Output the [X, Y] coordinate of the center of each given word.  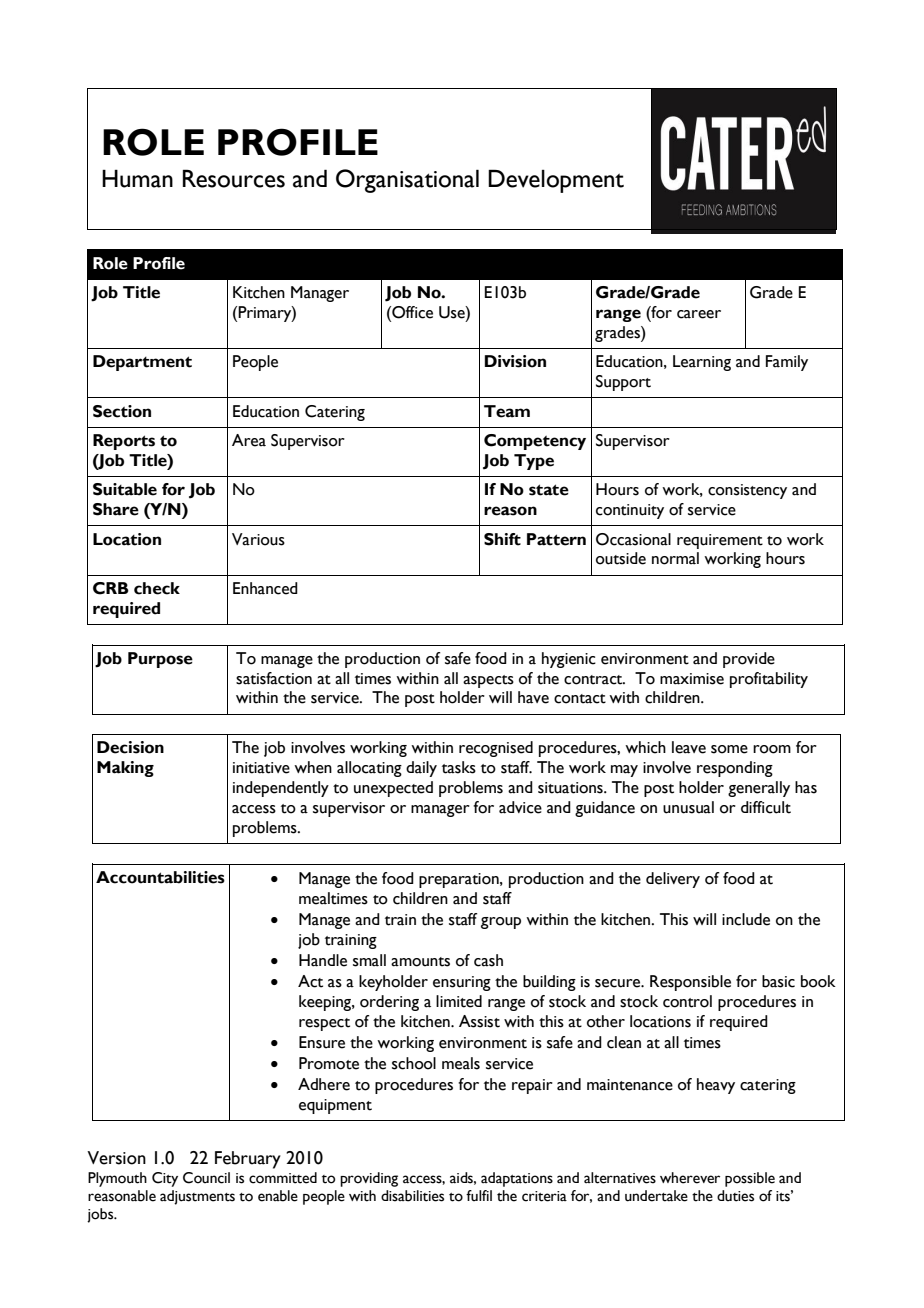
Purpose [160, 660]
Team [507, 411]
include [746, 919]
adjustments [197, 1197]
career [699, 314]
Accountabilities [160, 877]
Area [249, 440]
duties [735, 1196]
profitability [769, 680]
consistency [747, 491]
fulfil [479, 1195]
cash [488, 960]
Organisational [407, 181]
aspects [488, 681]
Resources [234, 178]
